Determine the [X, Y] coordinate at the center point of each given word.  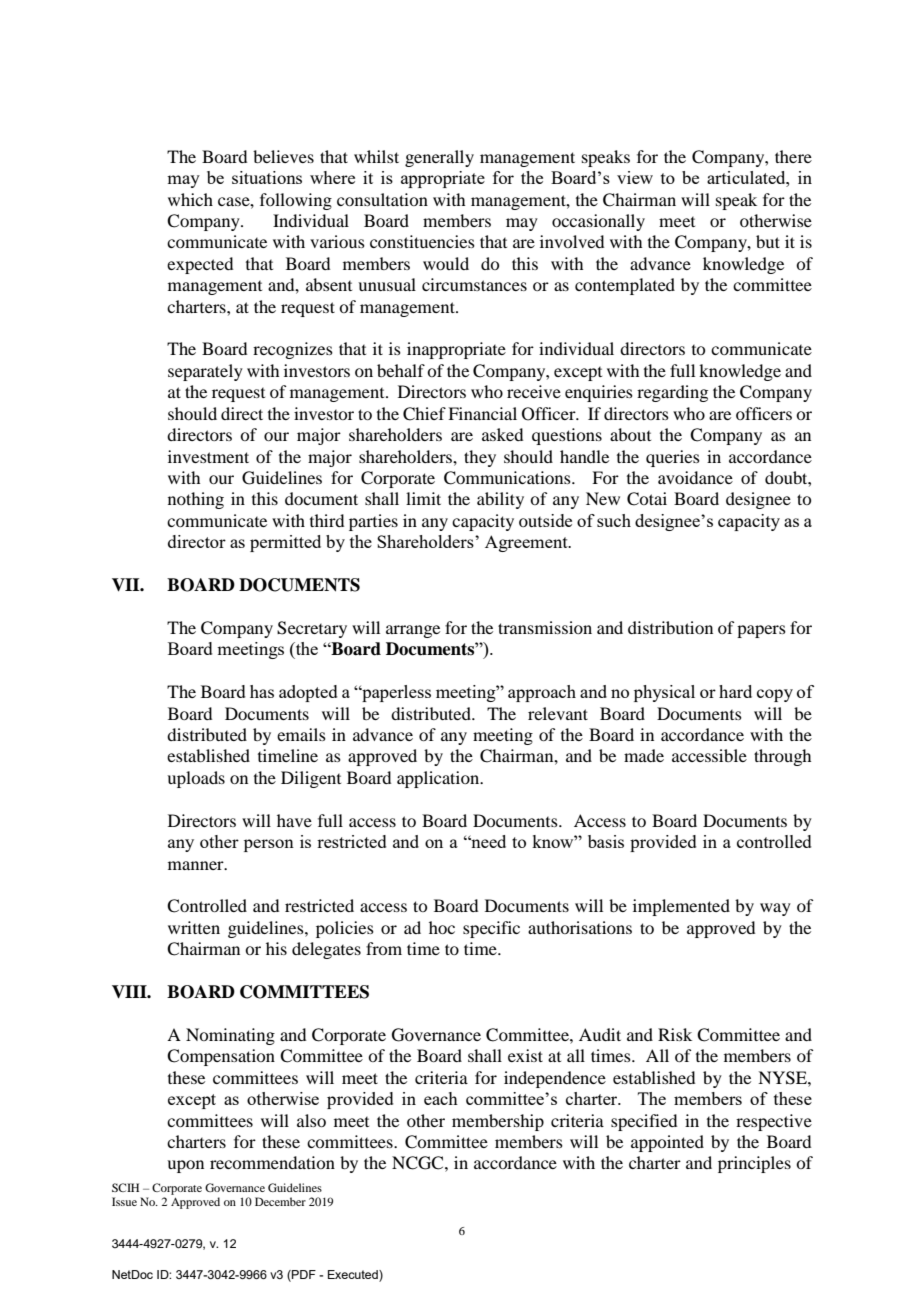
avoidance [695, 477]
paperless [395, 693]
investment [208, 456]
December [280, 1201]
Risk [675, 1034]
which [190, 199]
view [635, 177]
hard [735, 691]
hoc [442, 927]
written [194, 927]
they [480, 458]
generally [439, 158]
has [262, 691]
